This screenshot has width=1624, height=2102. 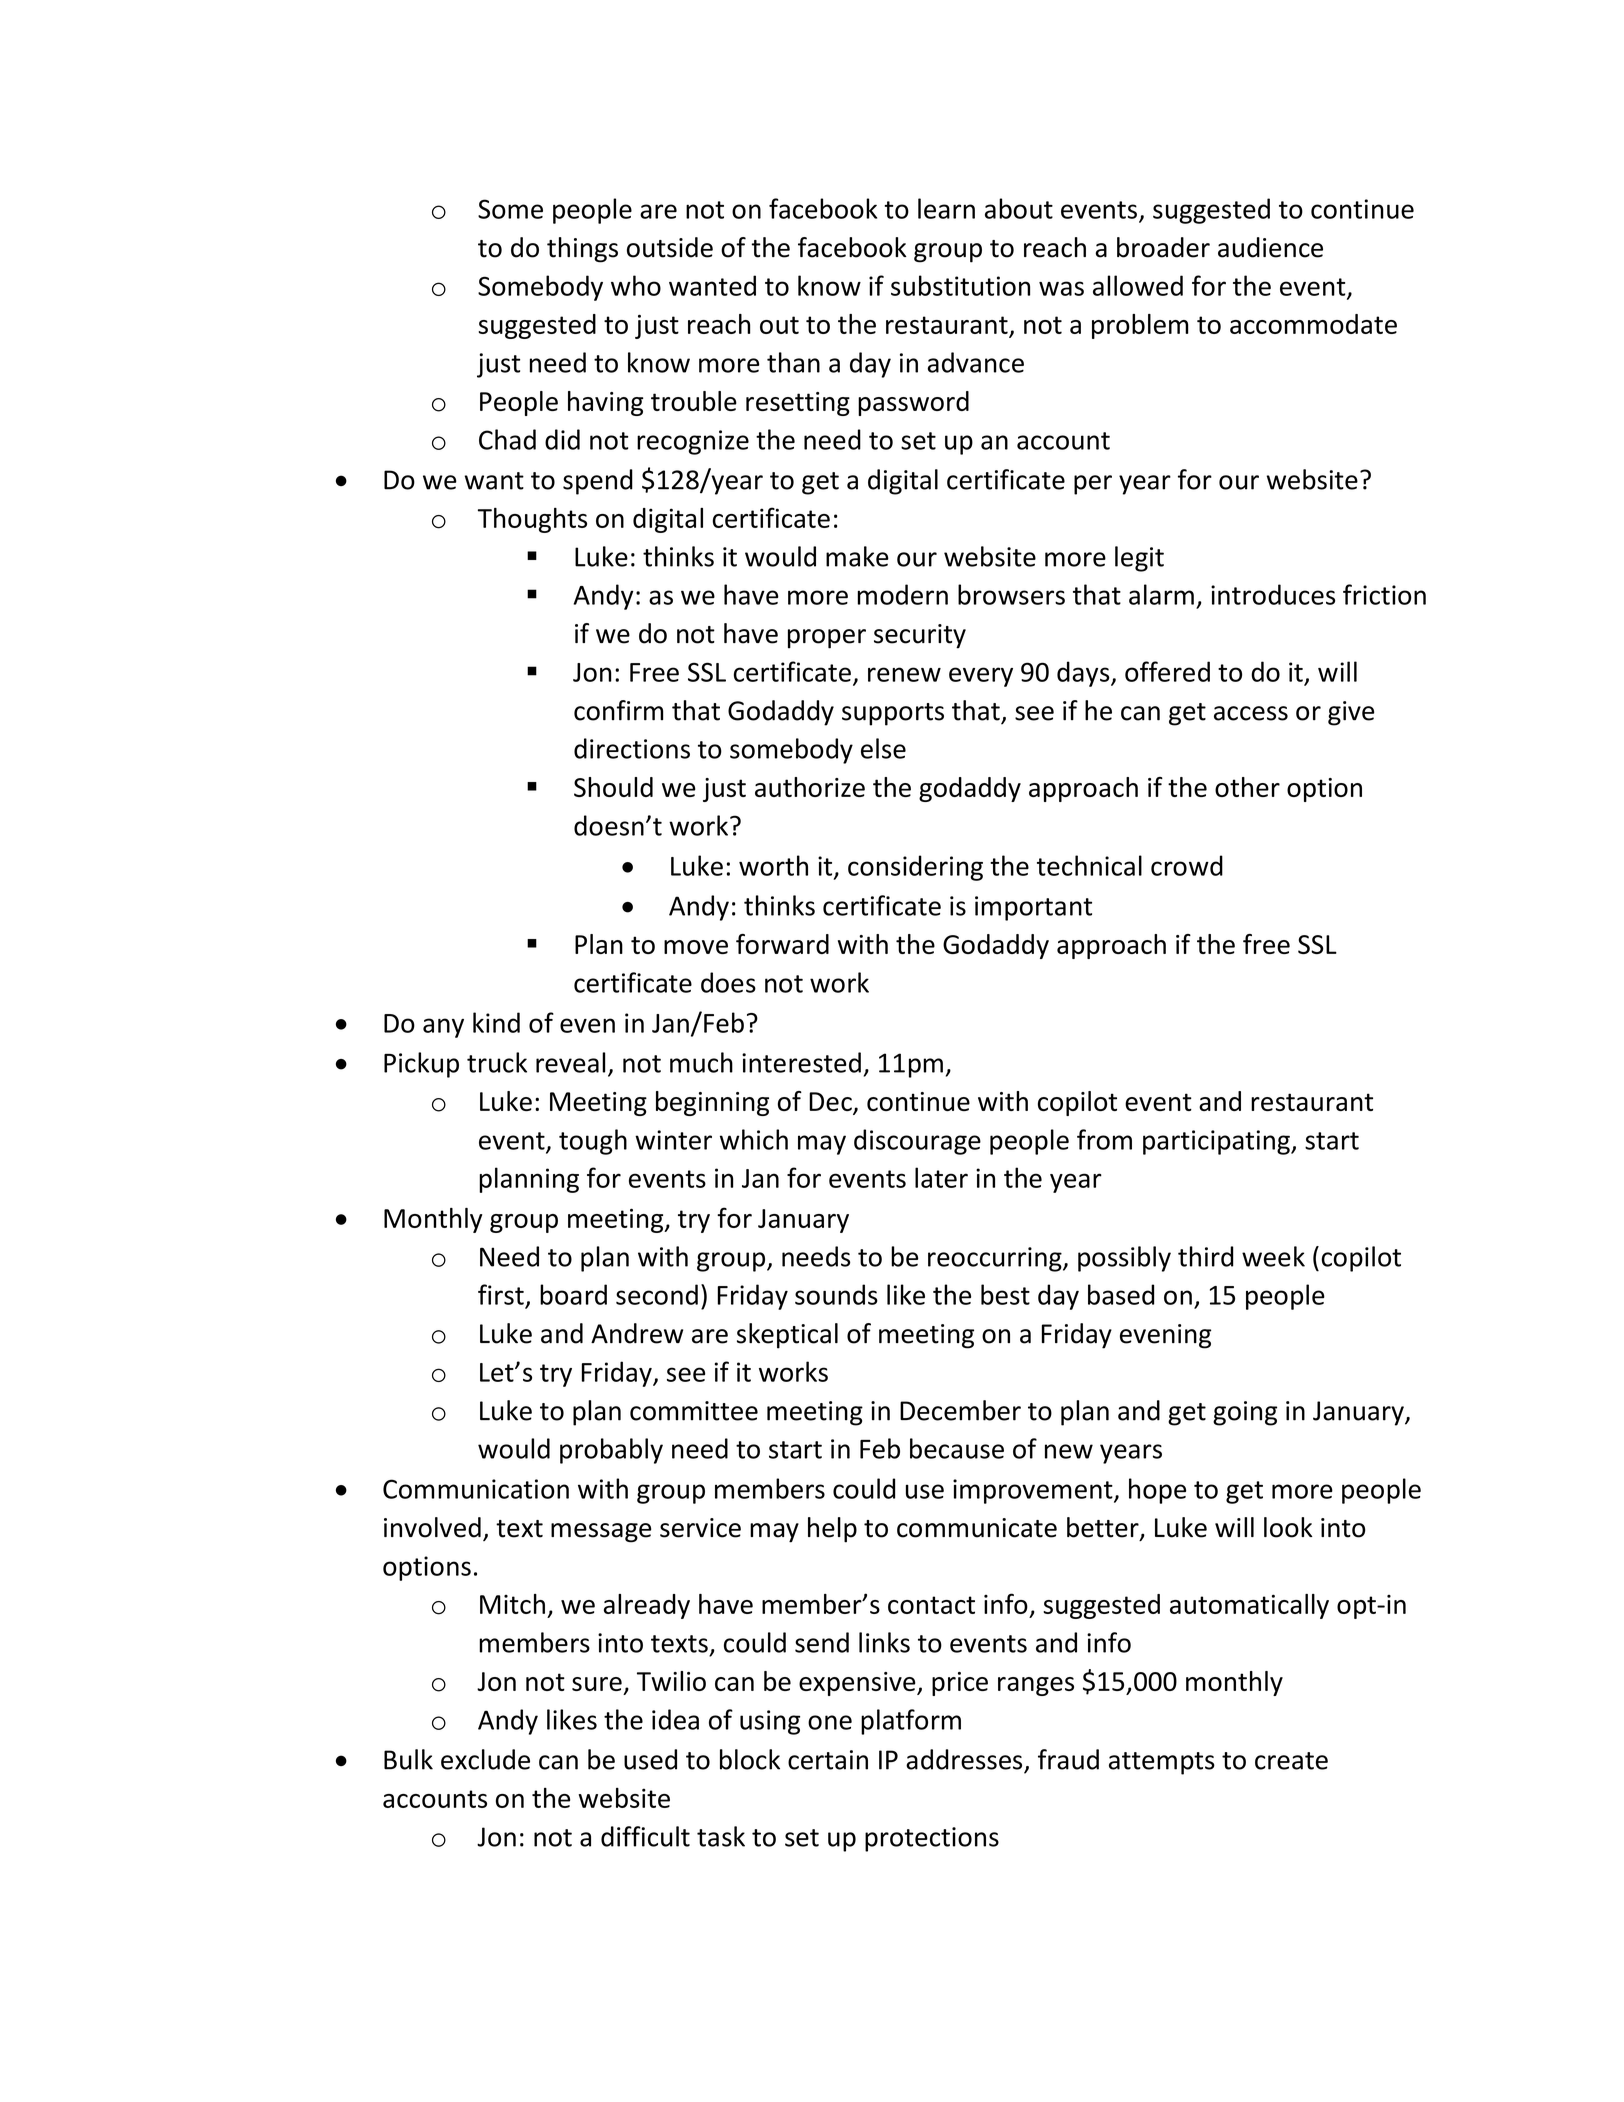 I want to click on things, so click(x=582, y=250).
